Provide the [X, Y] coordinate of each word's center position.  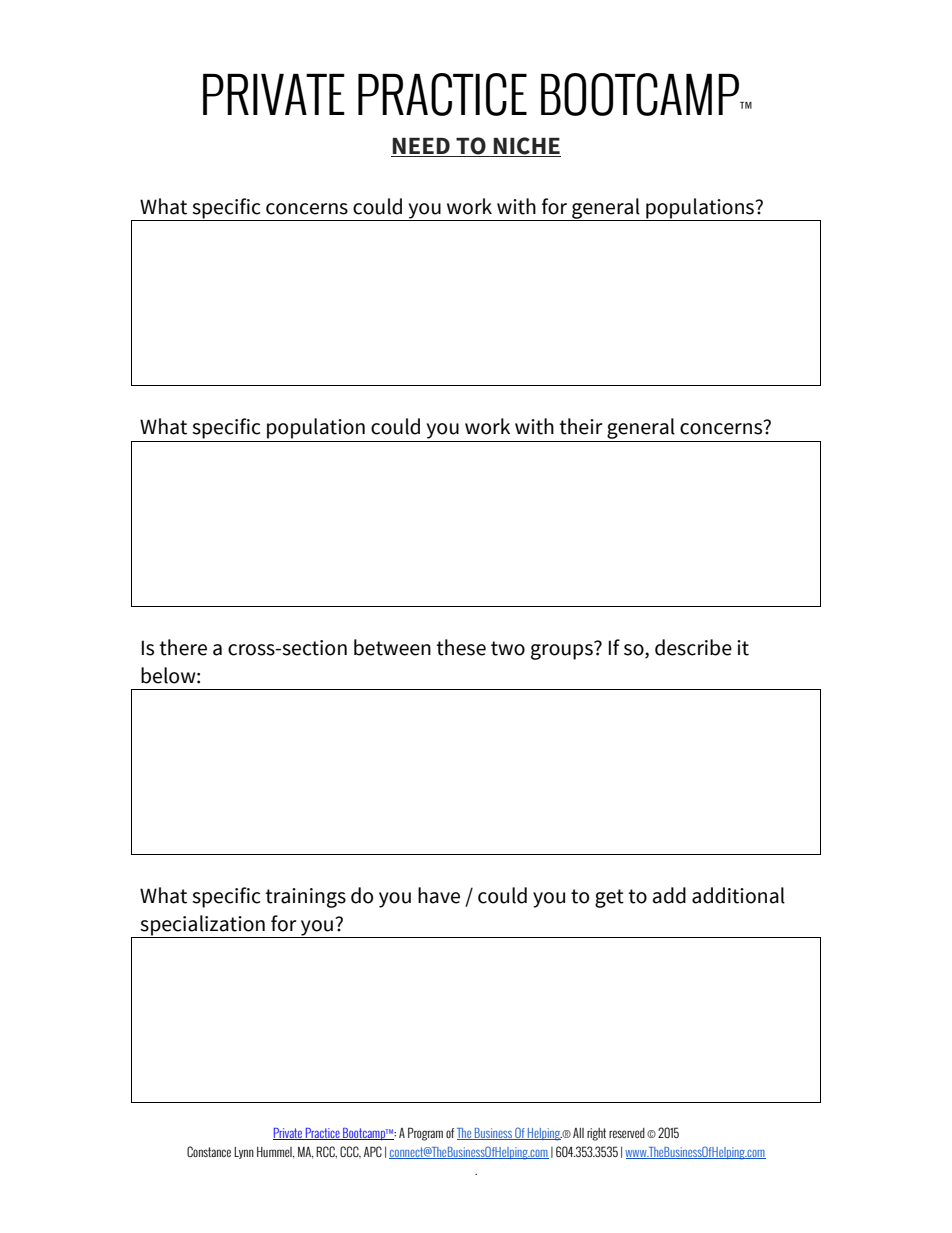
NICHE [526, 147]
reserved [627, 1133]
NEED [421, 147]
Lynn [244, 1153]
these [461, 647]
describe [693, 647]
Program [425, 1134]
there [183, 647]
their [581, 426]
